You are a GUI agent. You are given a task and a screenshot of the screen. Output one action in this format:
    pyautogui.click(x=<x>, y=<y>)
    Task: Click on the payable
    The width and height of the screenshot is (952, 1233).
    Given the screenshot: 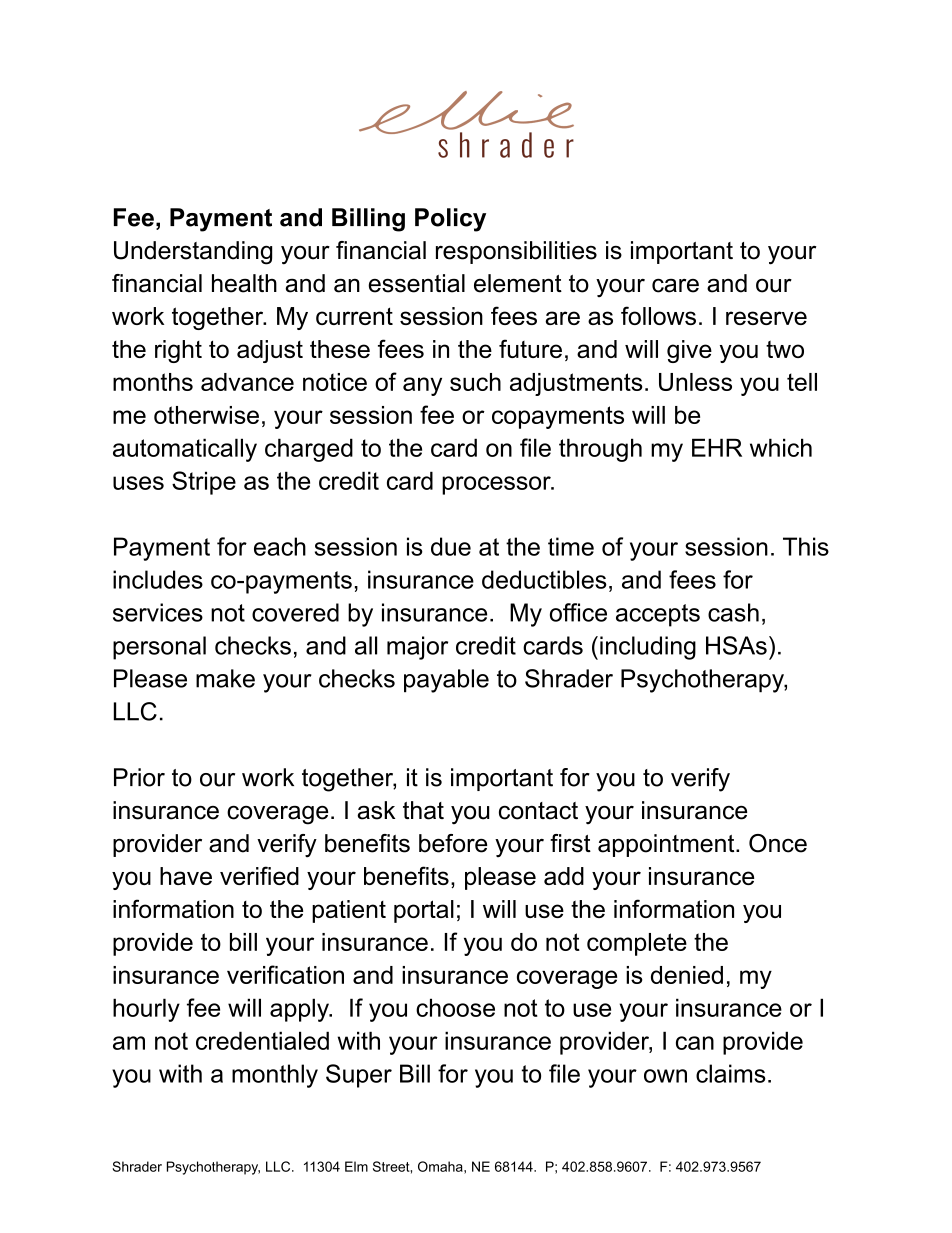 What is the action you would take?
    pyautogui.click(x=446, y=681)
